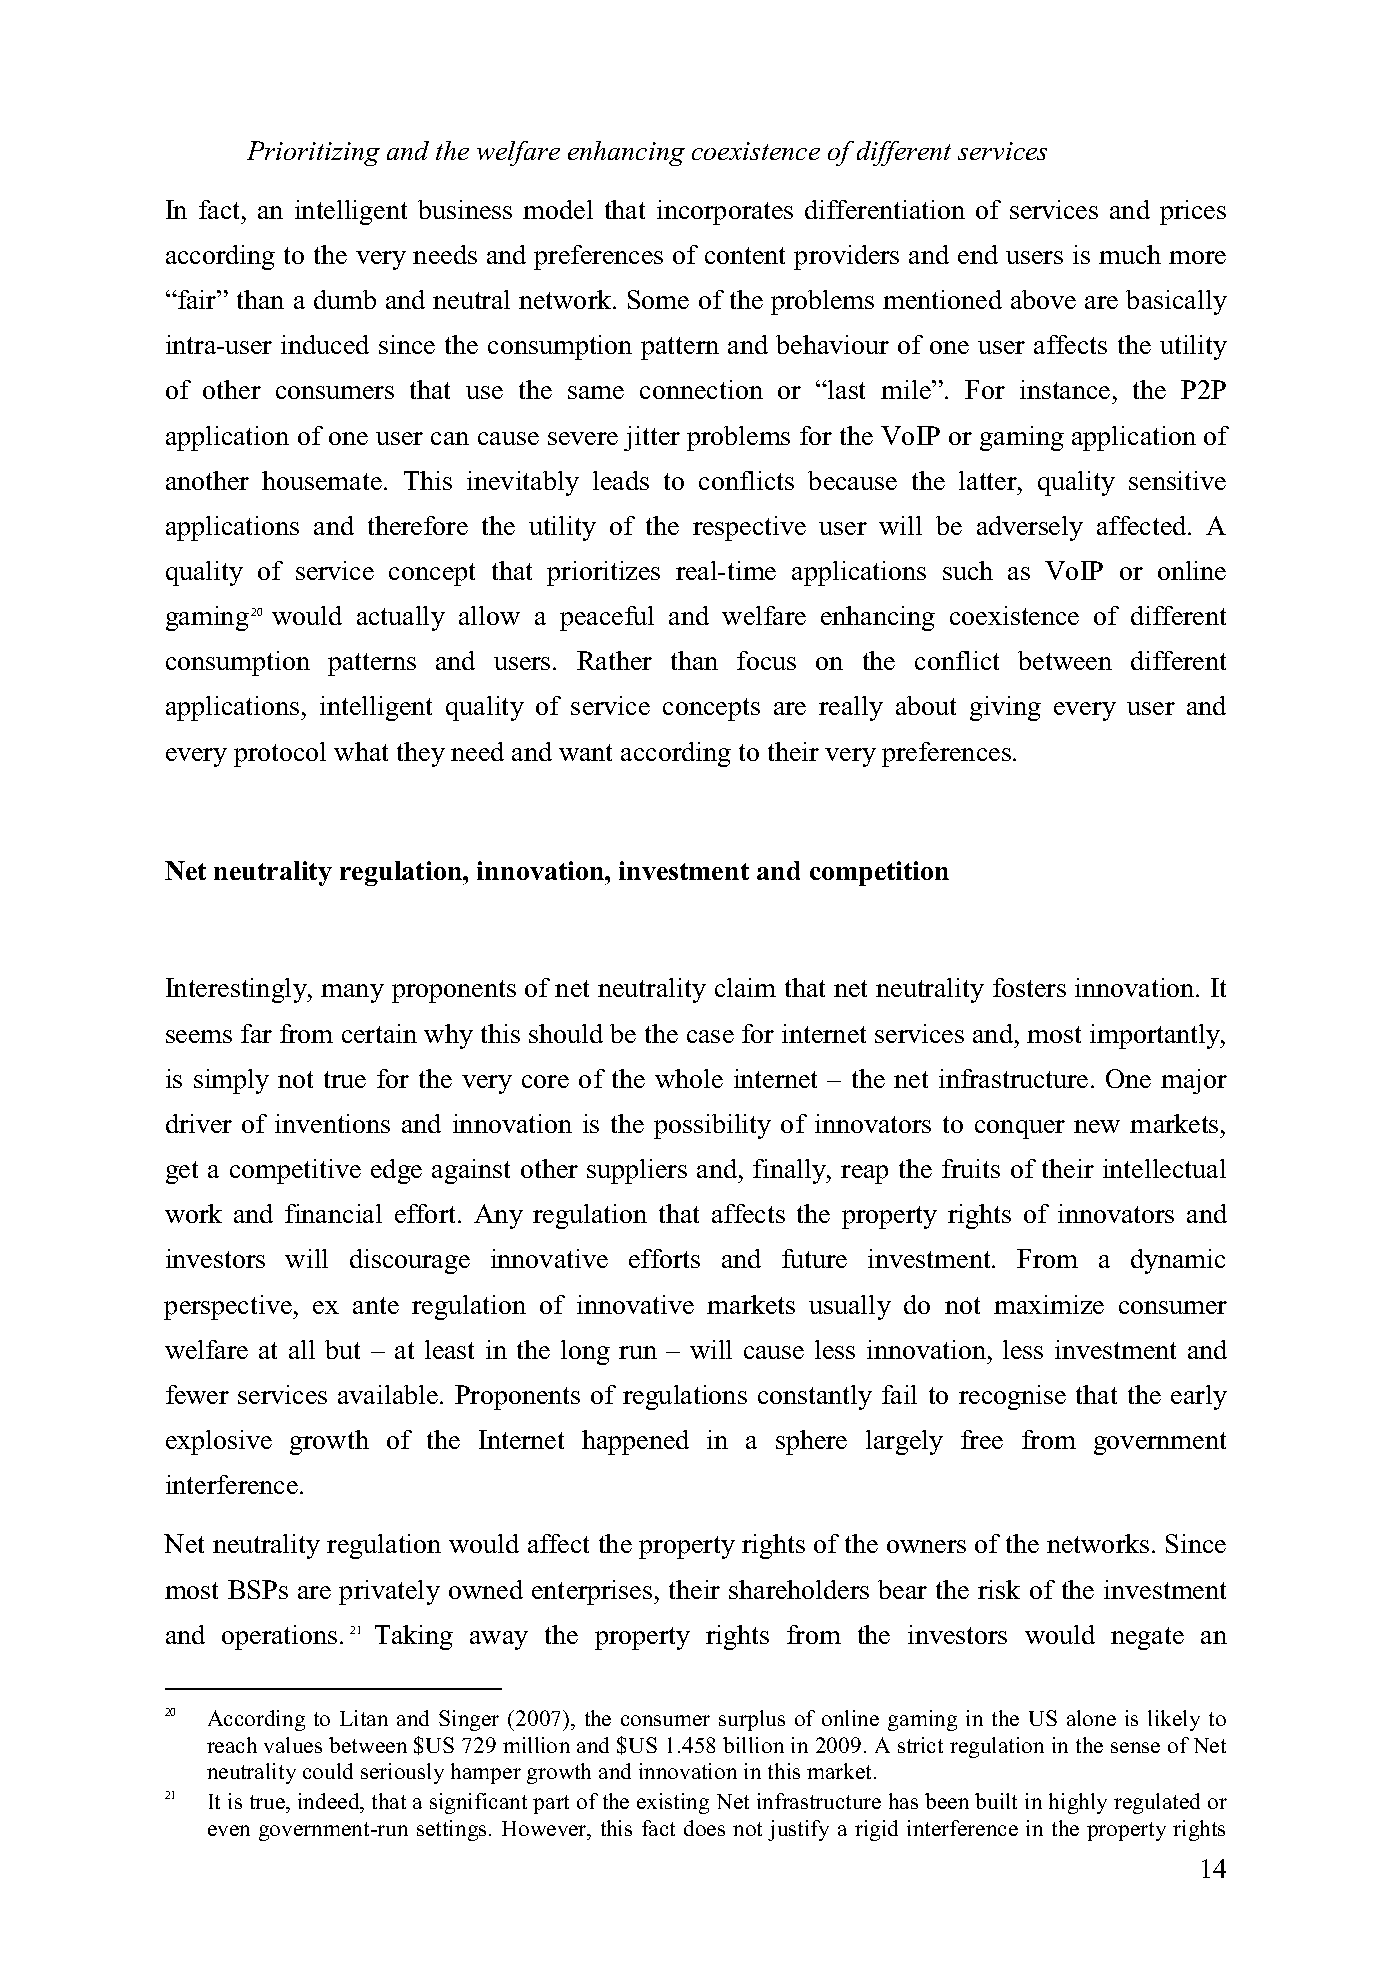 The height and width of the screenshot is (1968, 1392). What do you see at coordinates (745, 987) in the screenshot?
I see `claim` at bounding box center [745, 987].
